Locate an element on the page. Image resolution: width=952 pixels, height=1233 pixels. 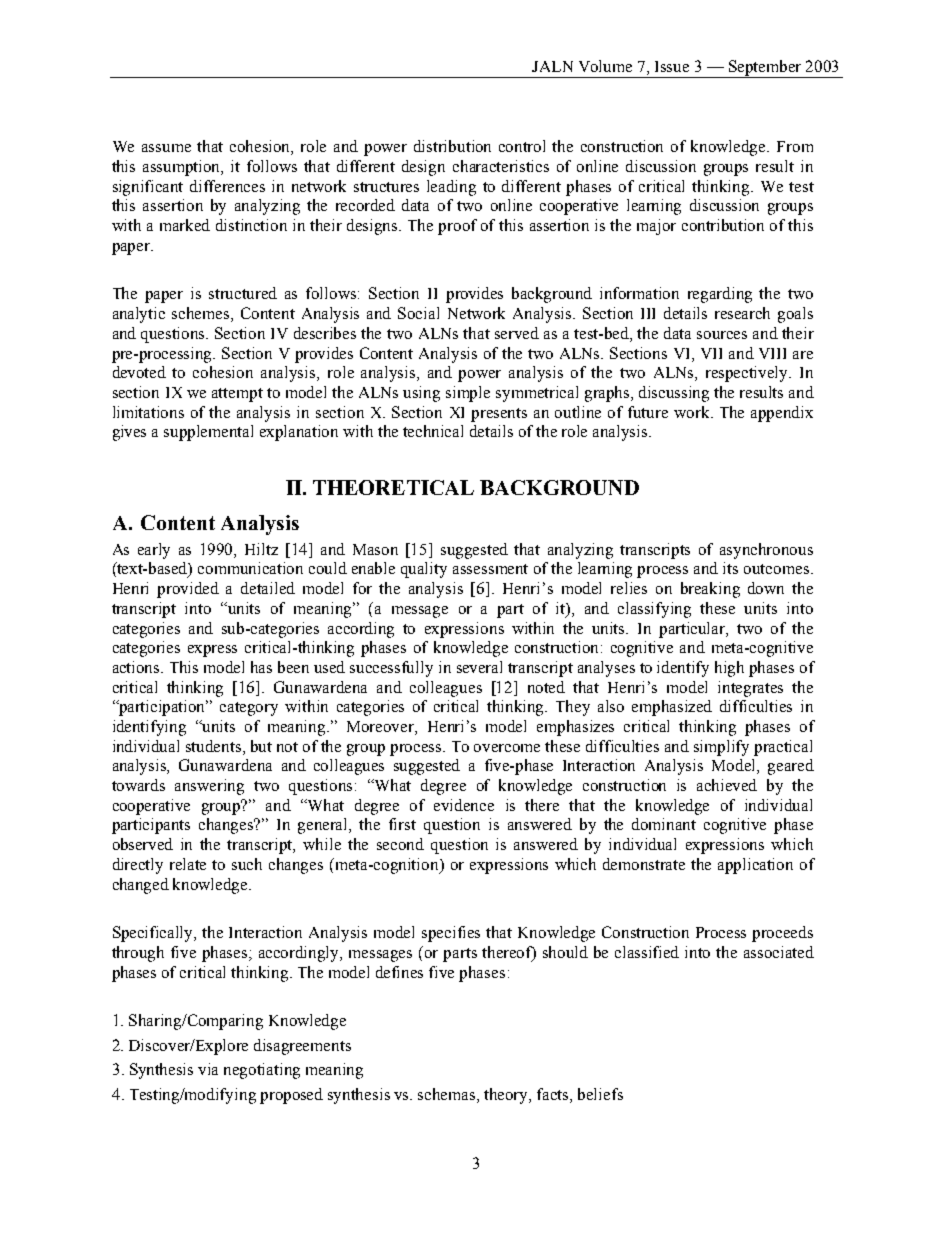
Issue is located at coordinates (672, 66).
